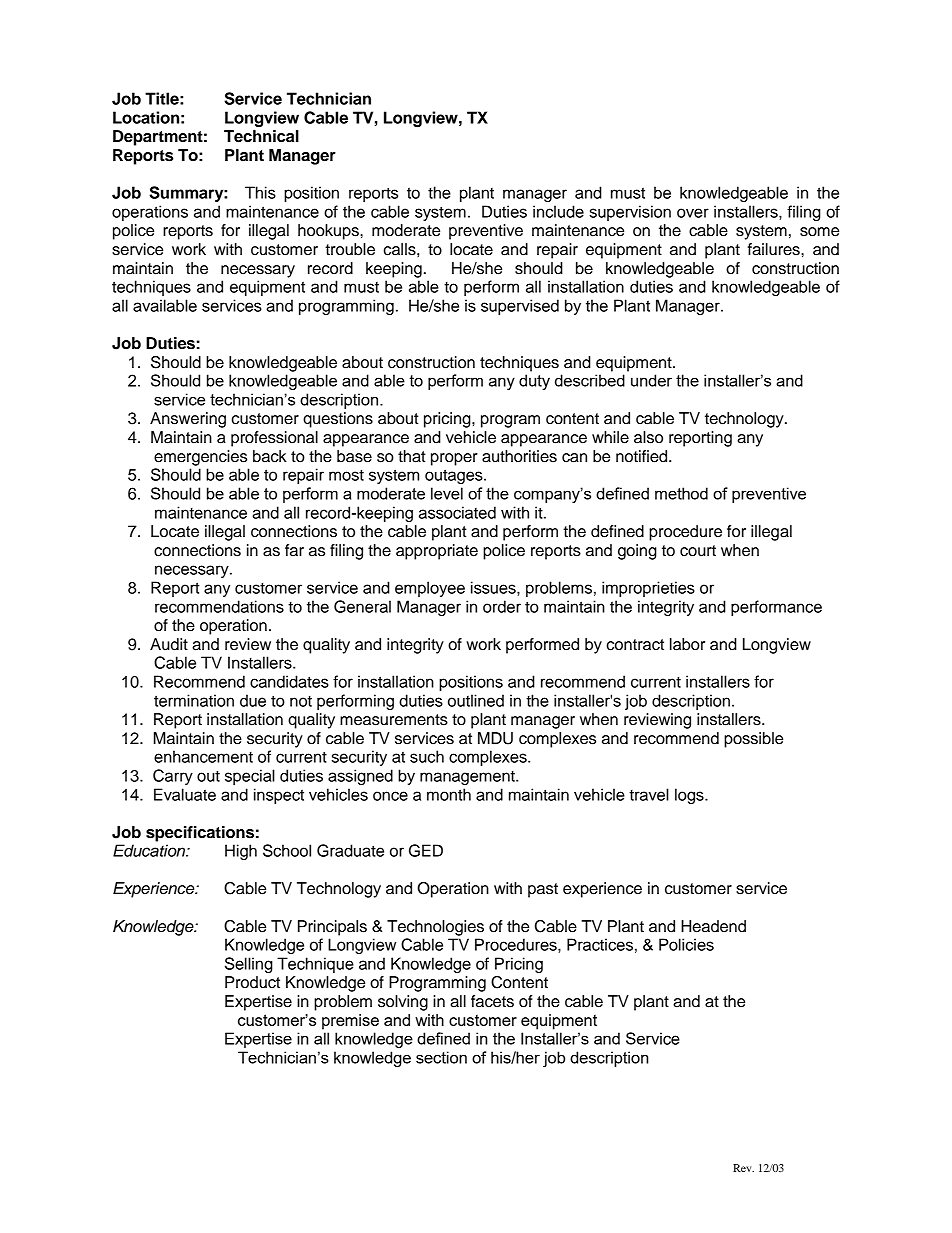 The image size is (952, 1233). I want to click on outlined, so click(476, 700).
